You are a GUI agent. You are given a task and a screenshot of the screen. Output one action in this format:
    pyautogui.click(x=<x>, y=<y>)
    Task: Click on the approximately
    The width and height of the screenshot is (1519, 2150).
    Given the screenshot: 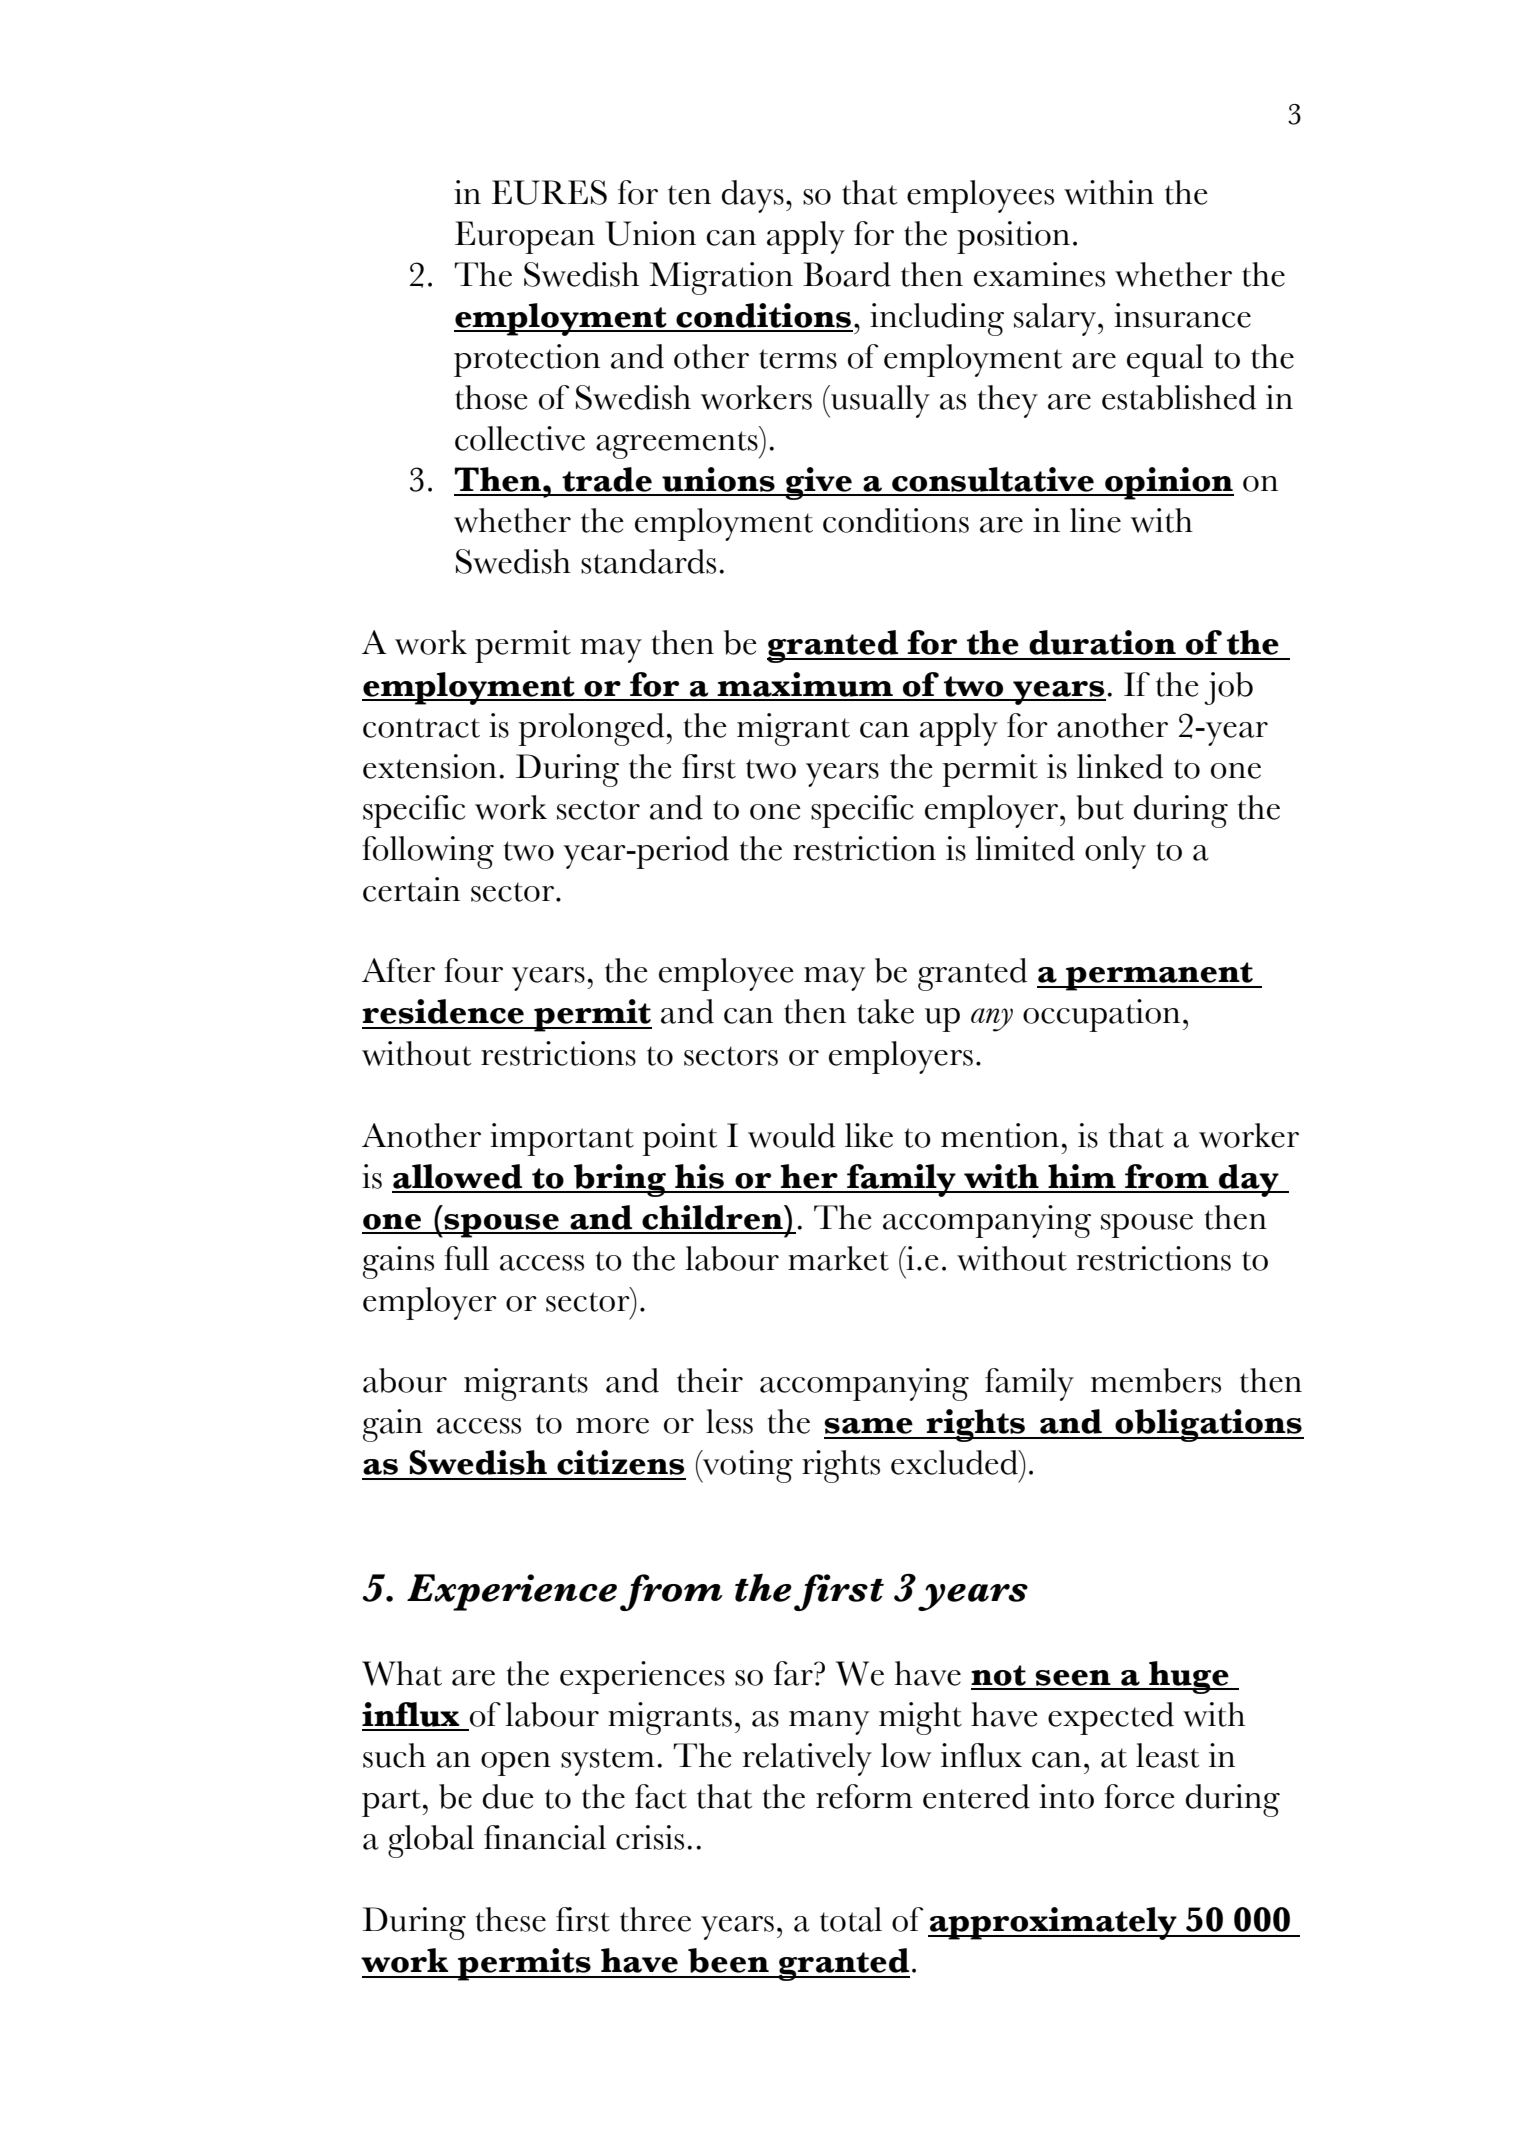 What is the action you would take?
    pyautogui.click(x=1053, y=1923)
